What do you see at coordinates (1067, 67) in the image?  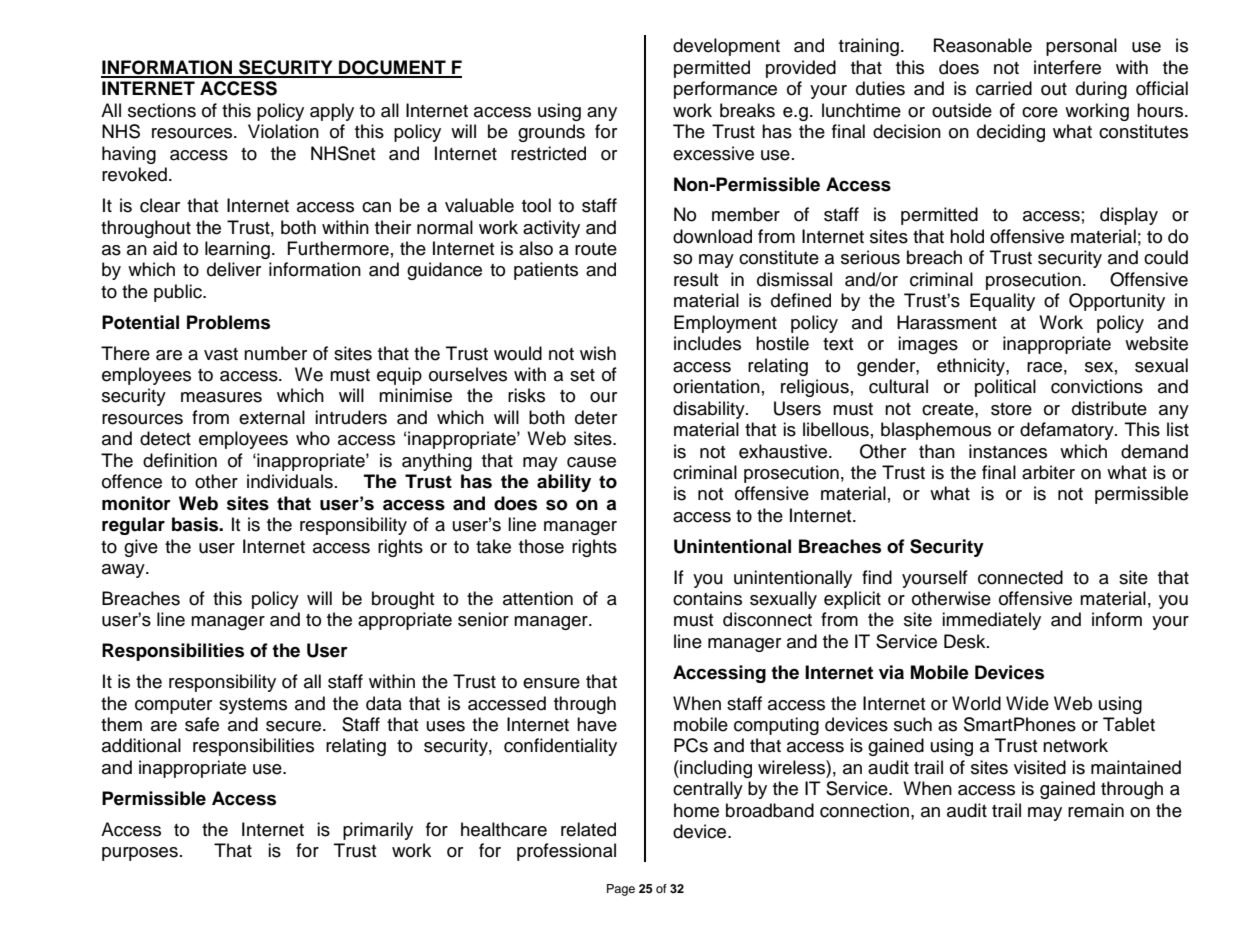 I see `interfere` at bounding box center [1067, 67].
